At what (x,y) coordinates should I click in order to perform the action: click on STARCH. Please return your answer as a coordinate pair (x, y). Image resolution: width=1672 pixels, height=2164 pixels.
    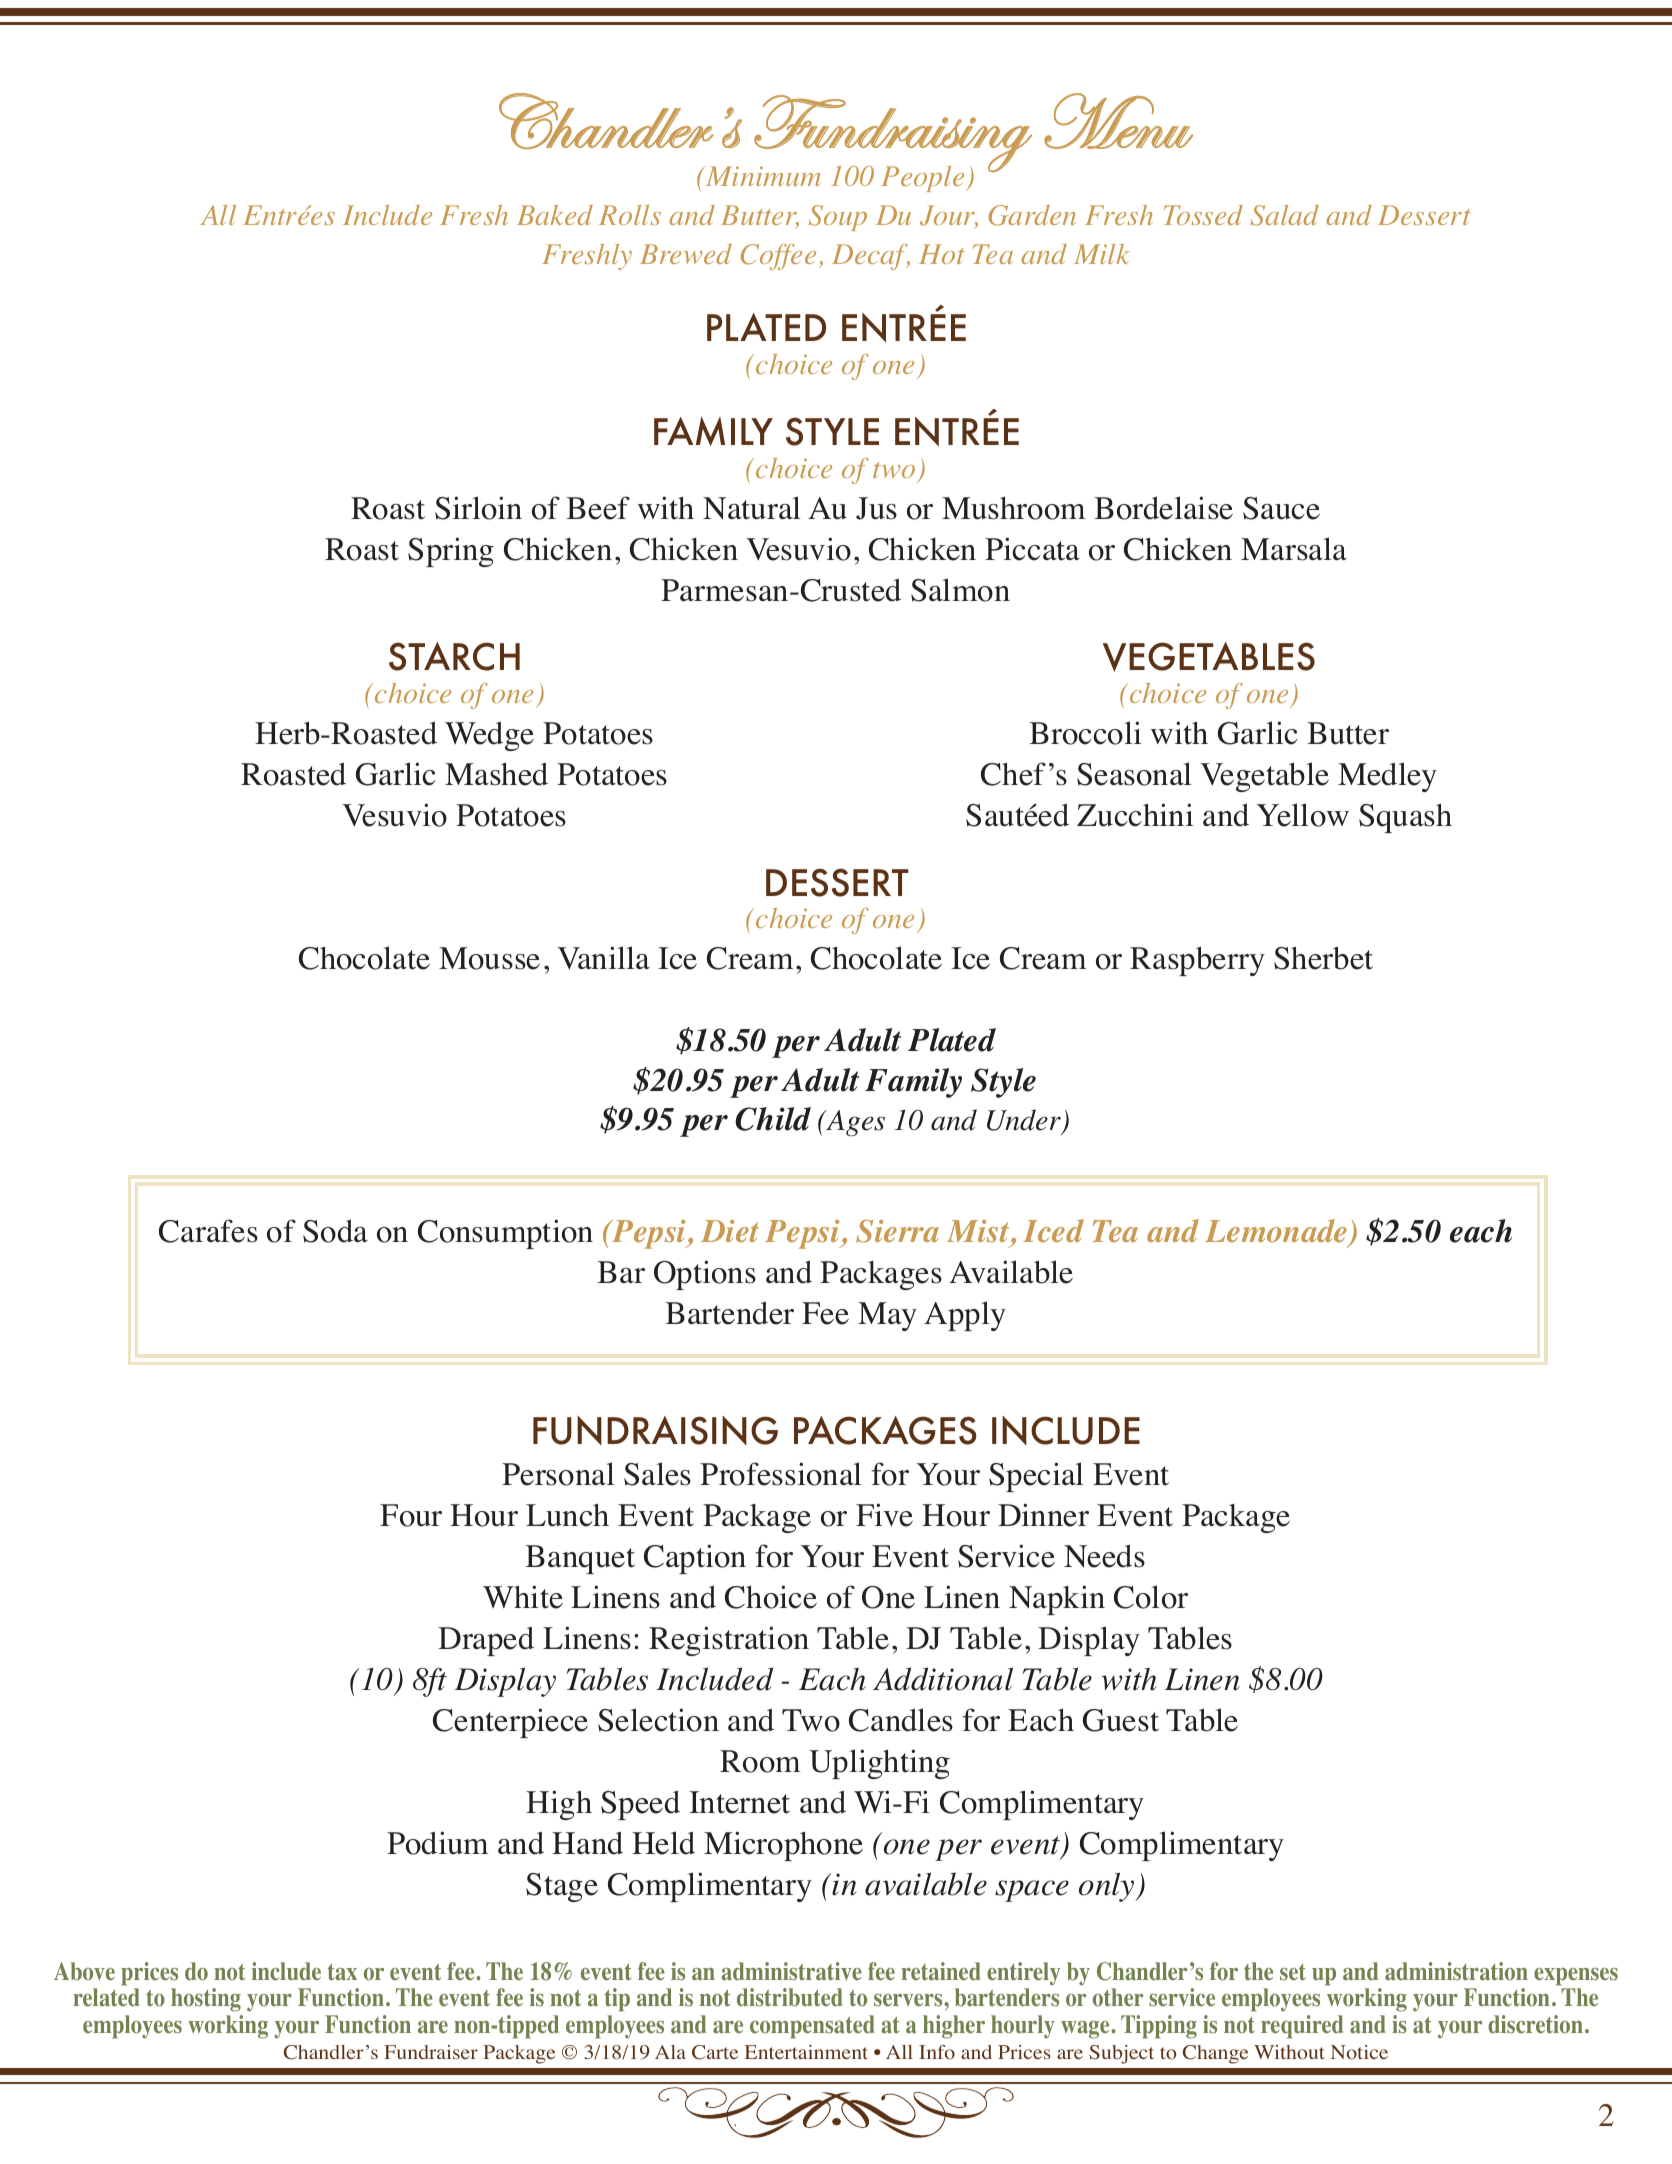
    Looking at the image, I should click on (454, 656).
